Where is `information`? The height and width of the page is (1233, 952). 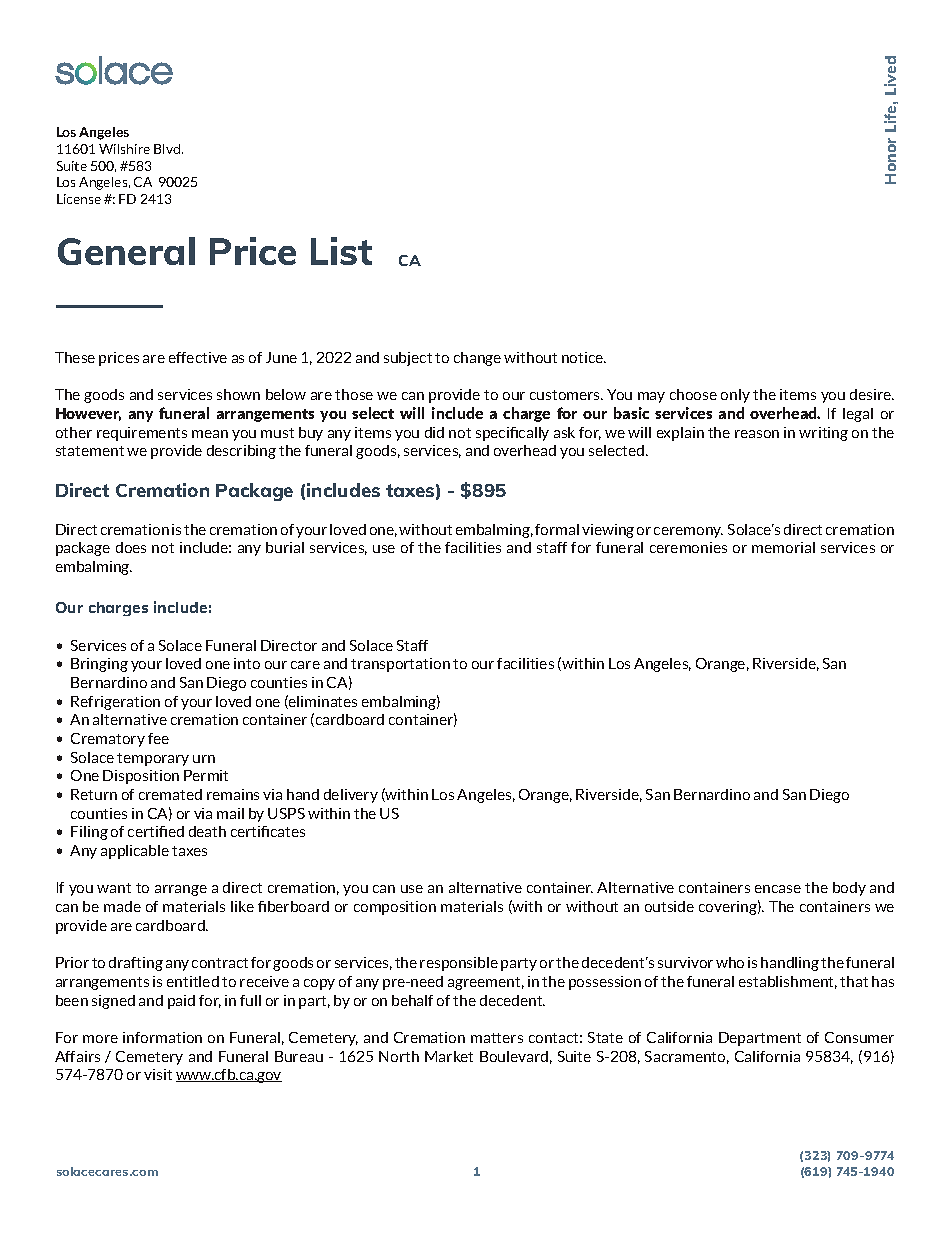 information is located at coordinates (162, 1037).
